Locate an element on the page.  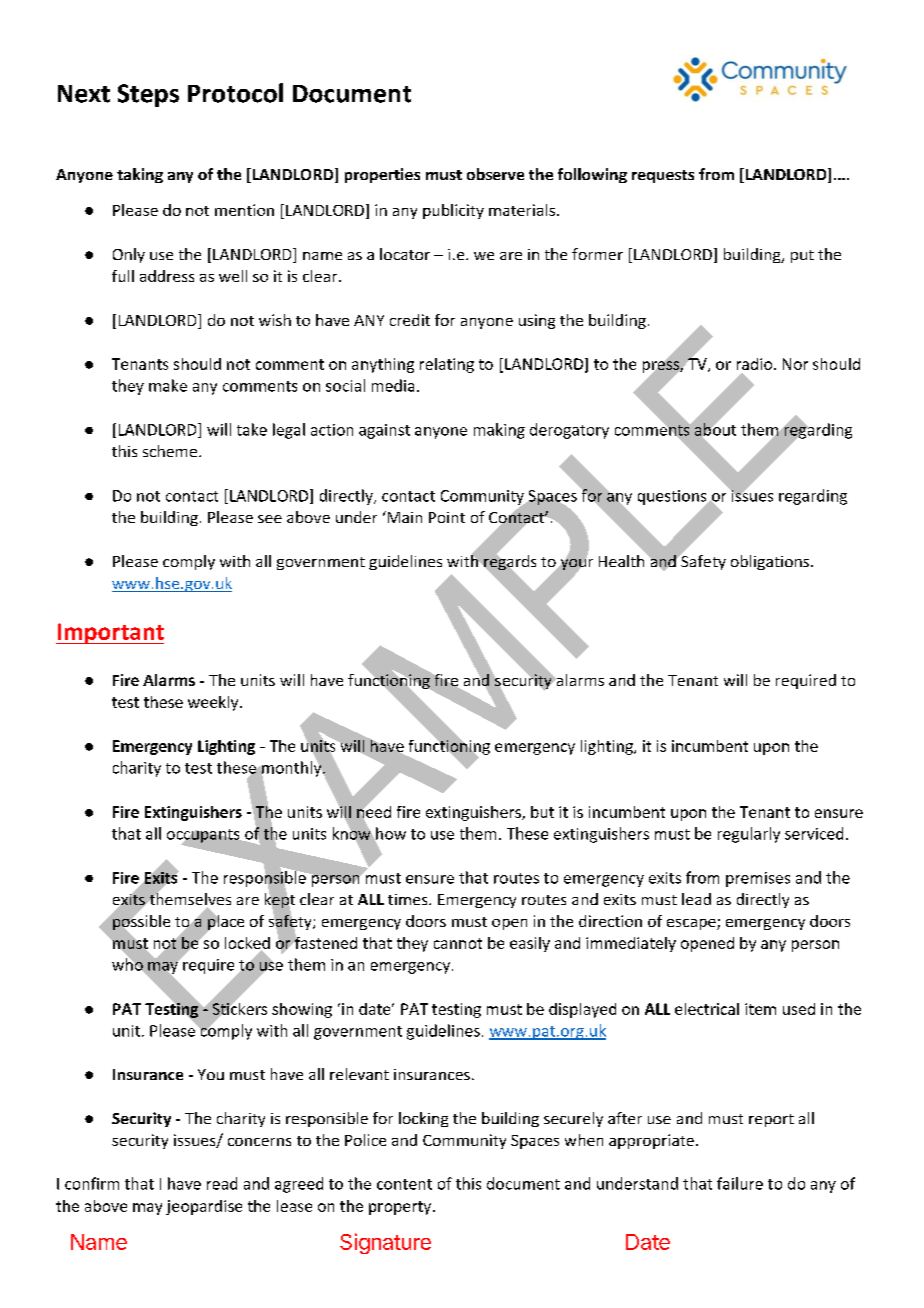
jeopardise is located at coordinates (204, 1207).
